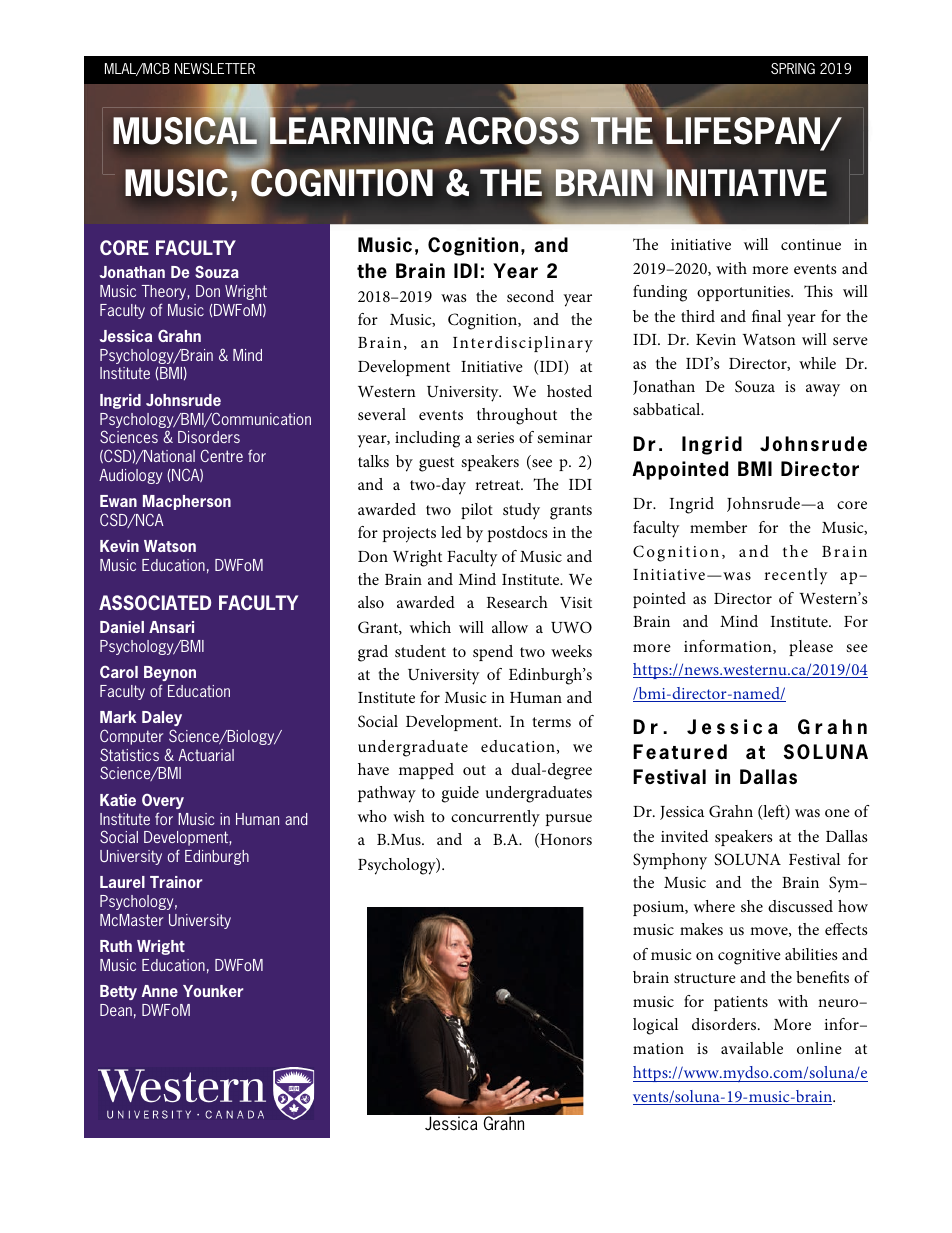  What do you see at coordinates (741, 1003) in the document?
I see `patients` at bounding box center [741, 1003].
